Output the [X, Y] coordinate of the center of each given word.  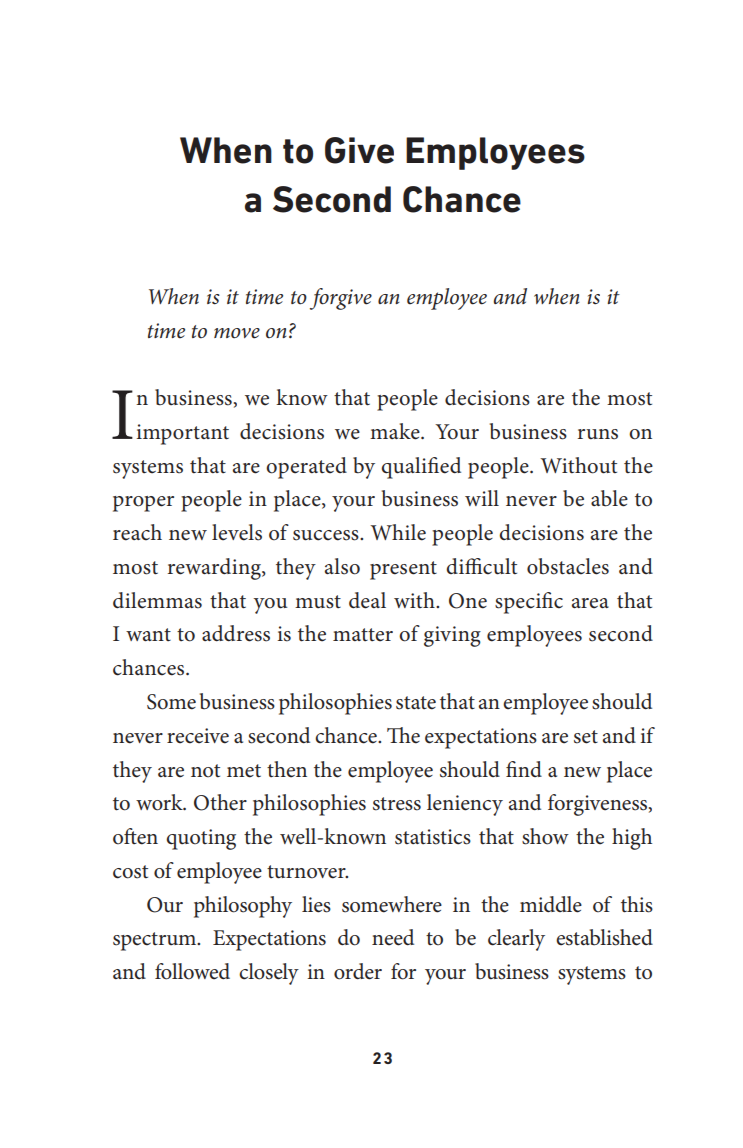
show [545, 836]
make [396, 431]
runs [598, 434]
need [393, 937]
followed [192, 971]
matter [363, 635]
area [590, 603]
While [398, 532]
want [148, 635]
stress [397, 804]
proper [143, 504]
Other [220, 802]
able [609, 498]
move [237, 333]
